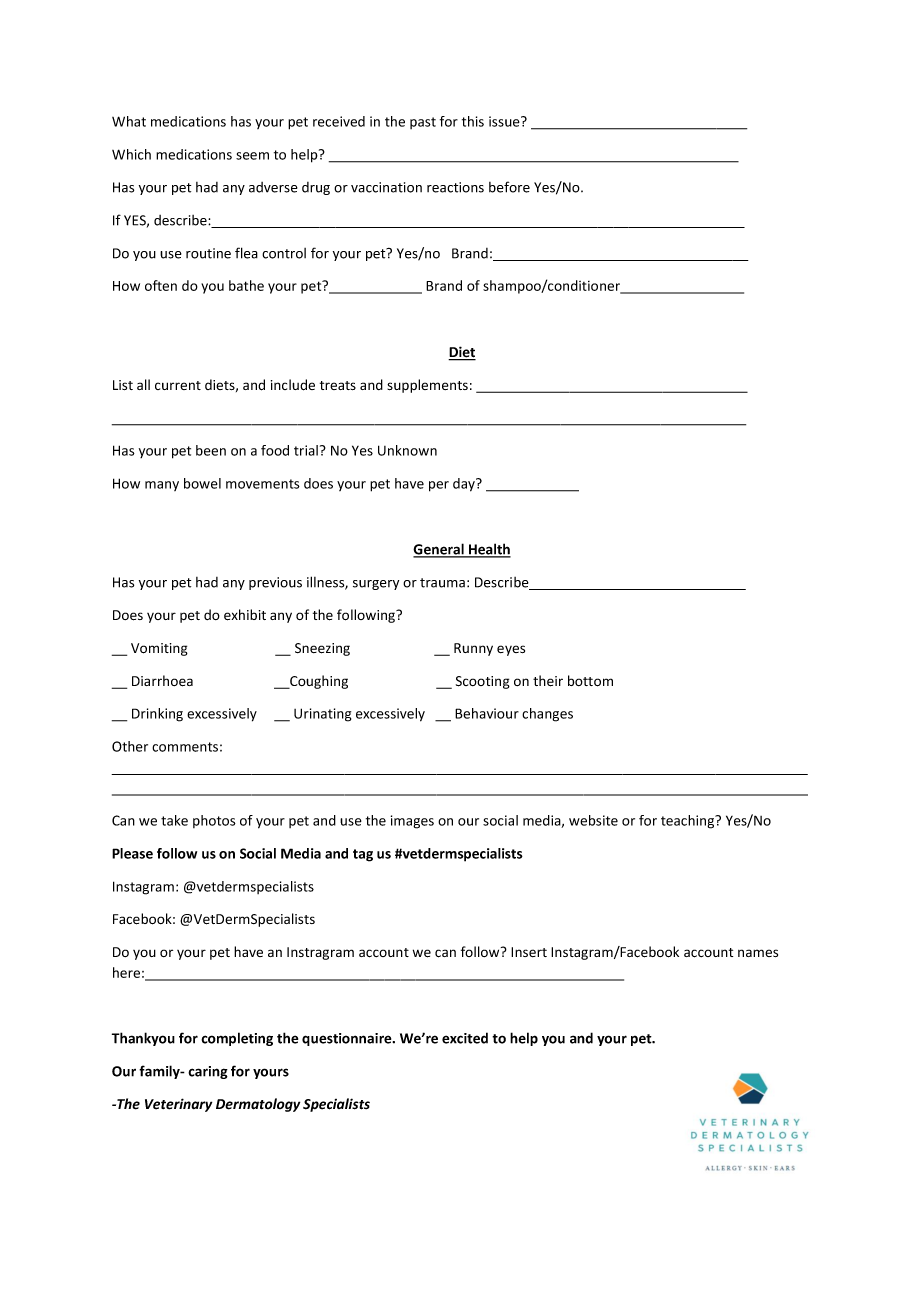 The height and width of the page is (1308, 924). I want to click on names, so click(758, 953).
